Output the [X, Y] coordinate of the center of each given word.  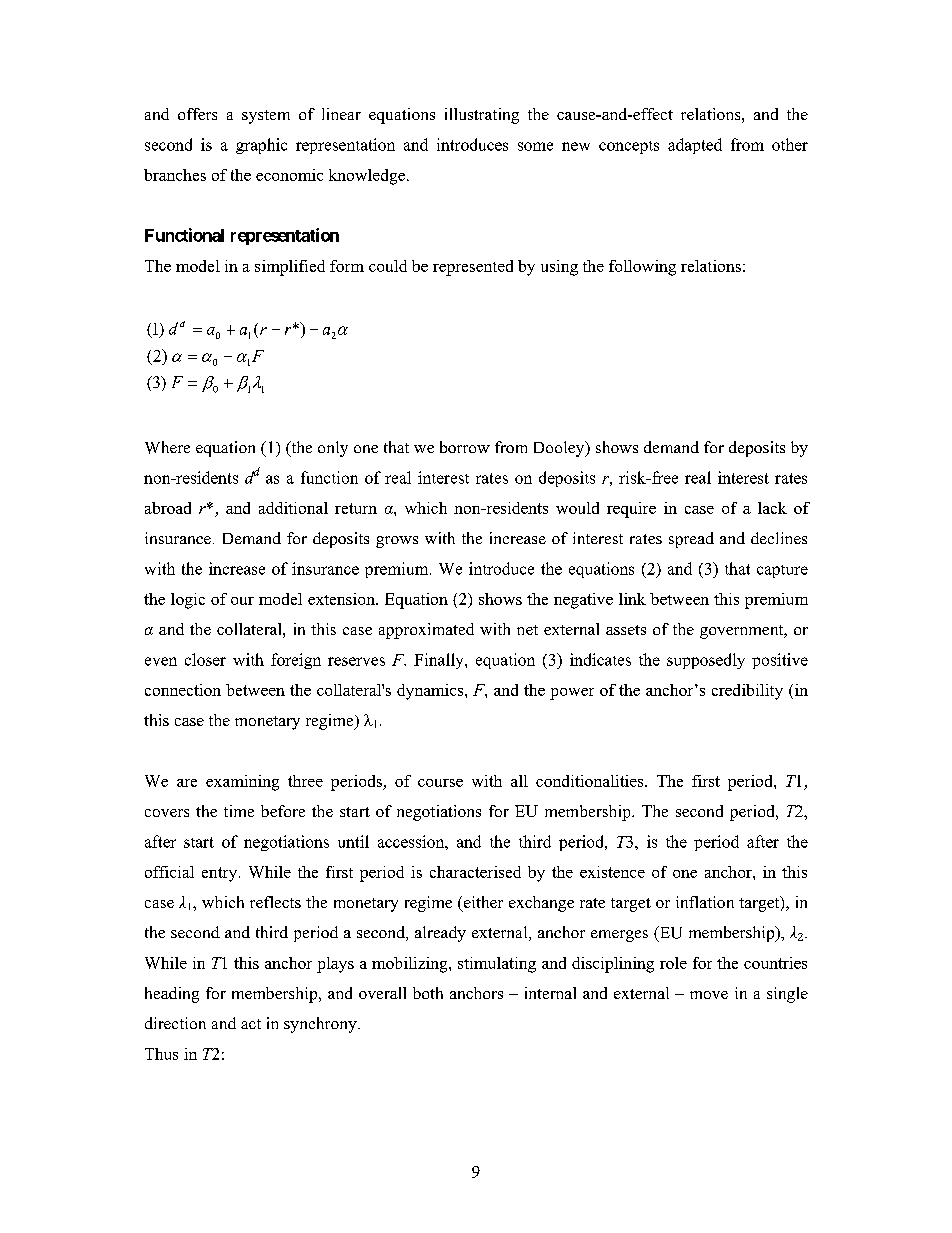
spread [691, 540]
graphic [261, 146]
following [642, 268]
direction [175, 1023]
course [440, 783]
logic [188, 601]
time [239, 811]
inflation [705, 902]
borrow [465, 447]
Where [167, 447]
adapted [695, 146]
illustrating [482, 116]
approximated [426, 631]
